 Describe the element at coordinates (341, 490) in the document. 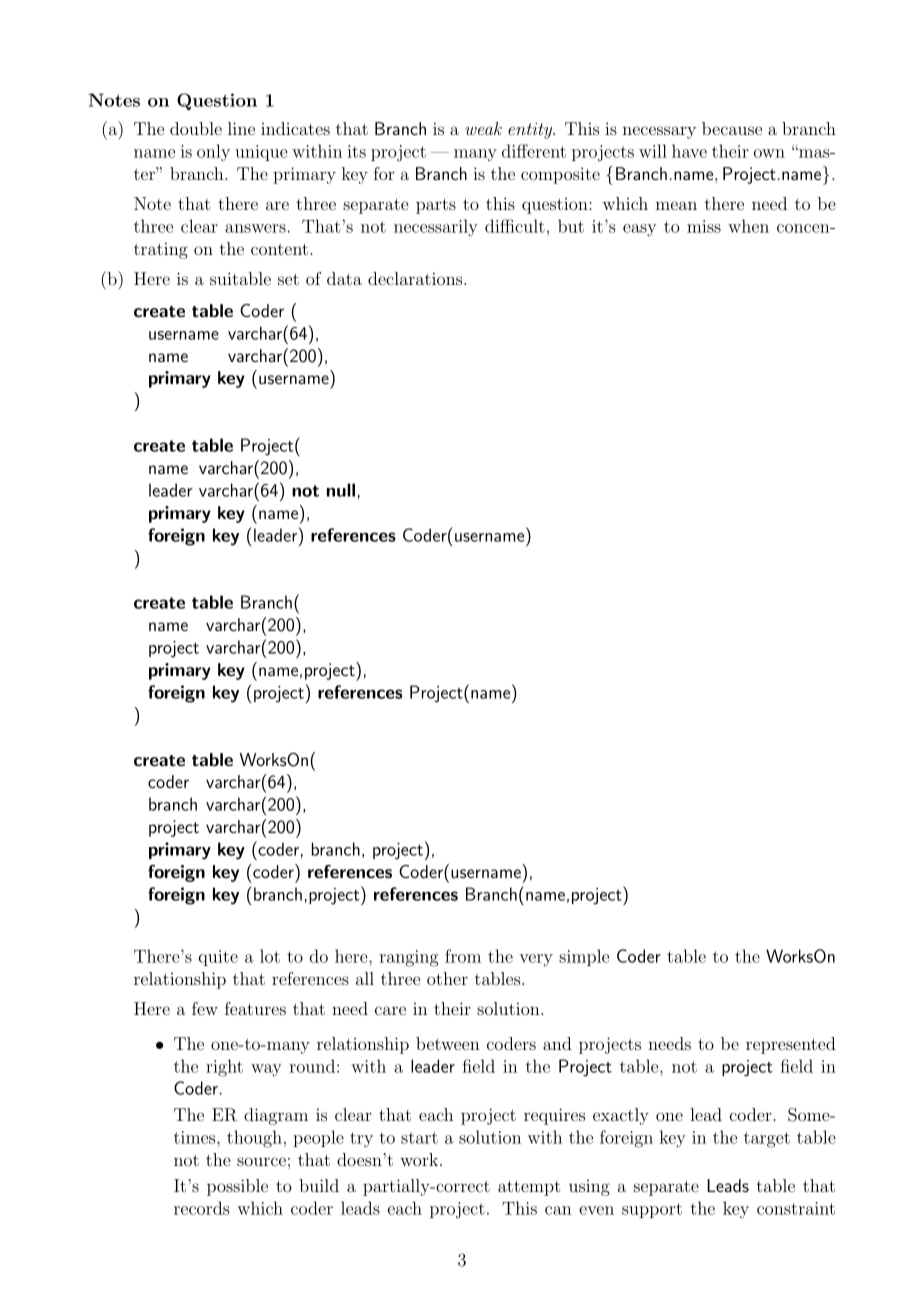

I see `null` at that location.
